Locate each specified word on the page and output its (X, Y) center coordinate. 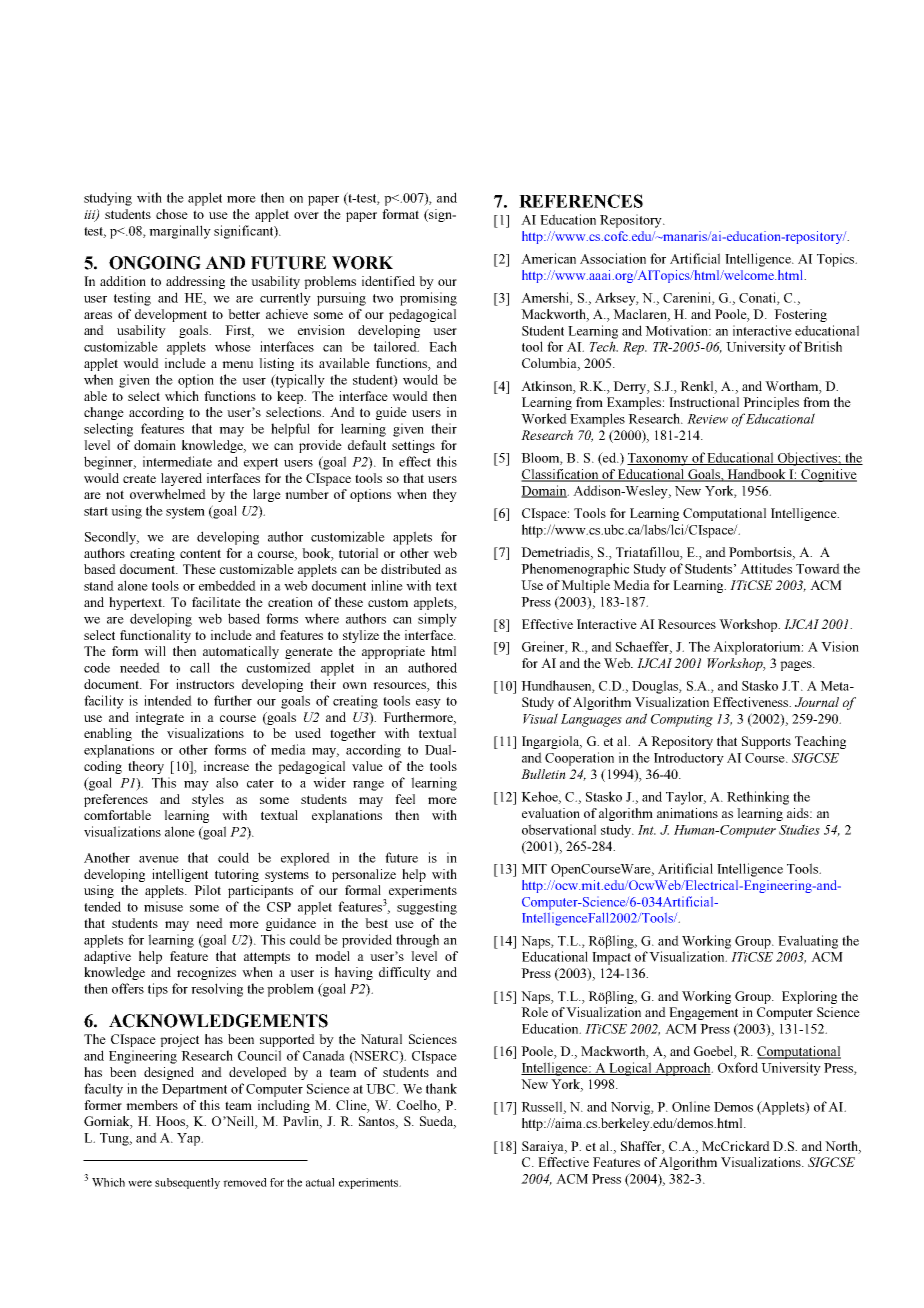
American (548, 258)
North (842, 1147)
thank (441, 1088)
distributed (411, 569)
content (200, 553)
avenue (159, 859)
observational (559, 829)
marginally (180, 232)
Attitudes (766, 568)
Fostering (800, 315)
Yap (189, 1139)
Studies (799, 829)
